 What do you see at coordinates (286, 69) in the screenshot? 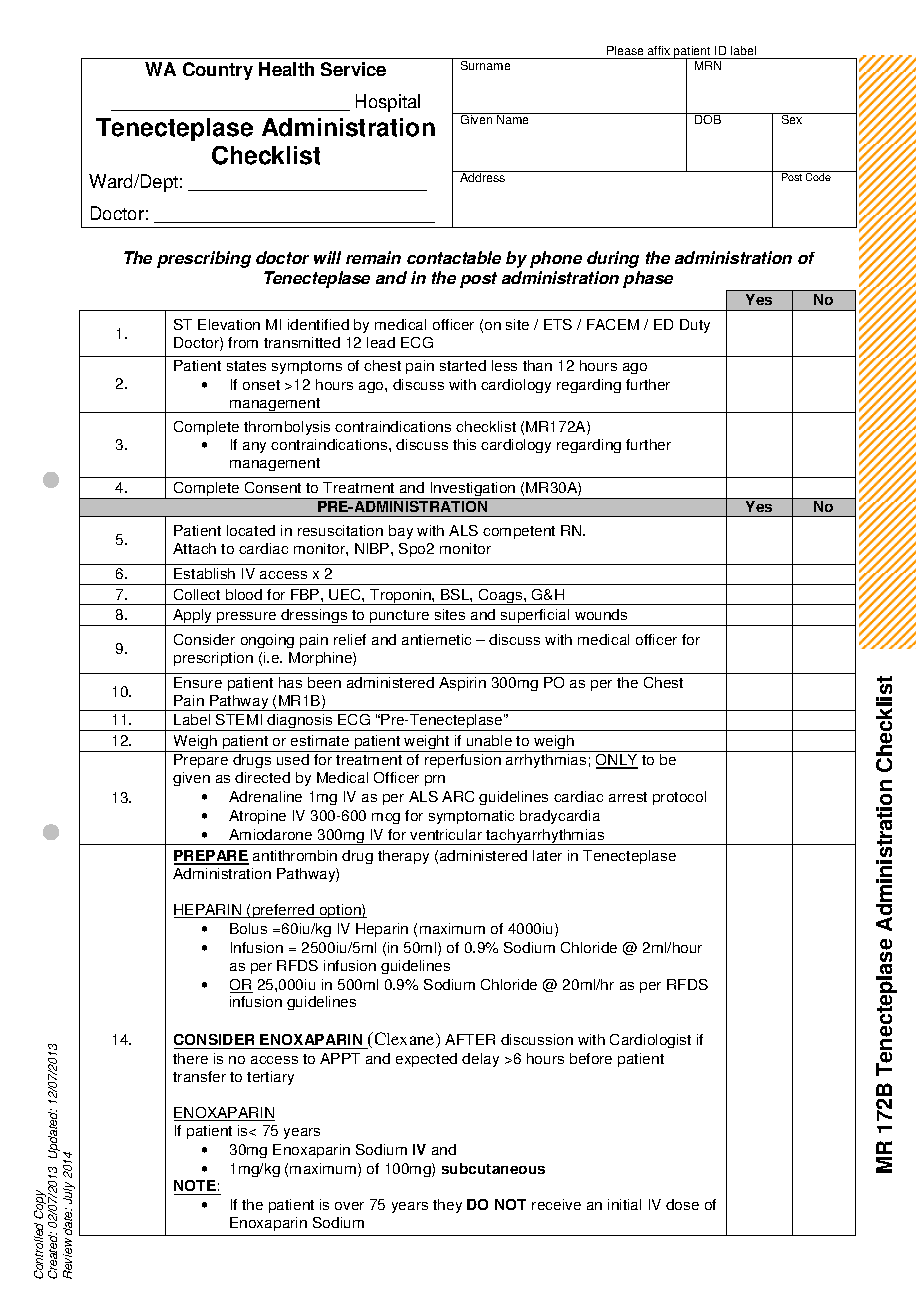
I see `Health` at bounding box center [286, 69].
